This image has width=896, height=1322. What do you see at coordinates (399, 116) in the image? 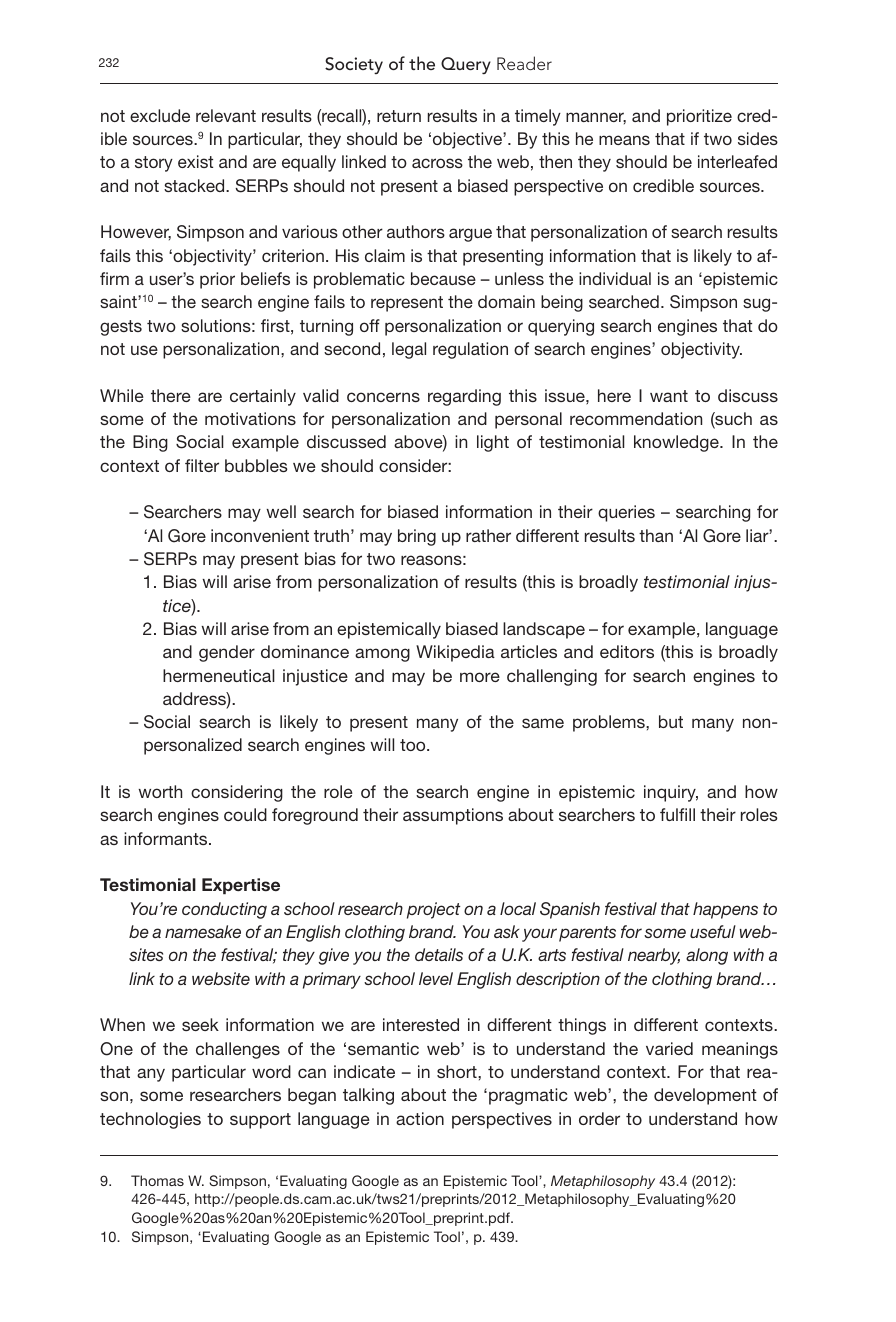
I see `return` at bounding box center [399, 116].
